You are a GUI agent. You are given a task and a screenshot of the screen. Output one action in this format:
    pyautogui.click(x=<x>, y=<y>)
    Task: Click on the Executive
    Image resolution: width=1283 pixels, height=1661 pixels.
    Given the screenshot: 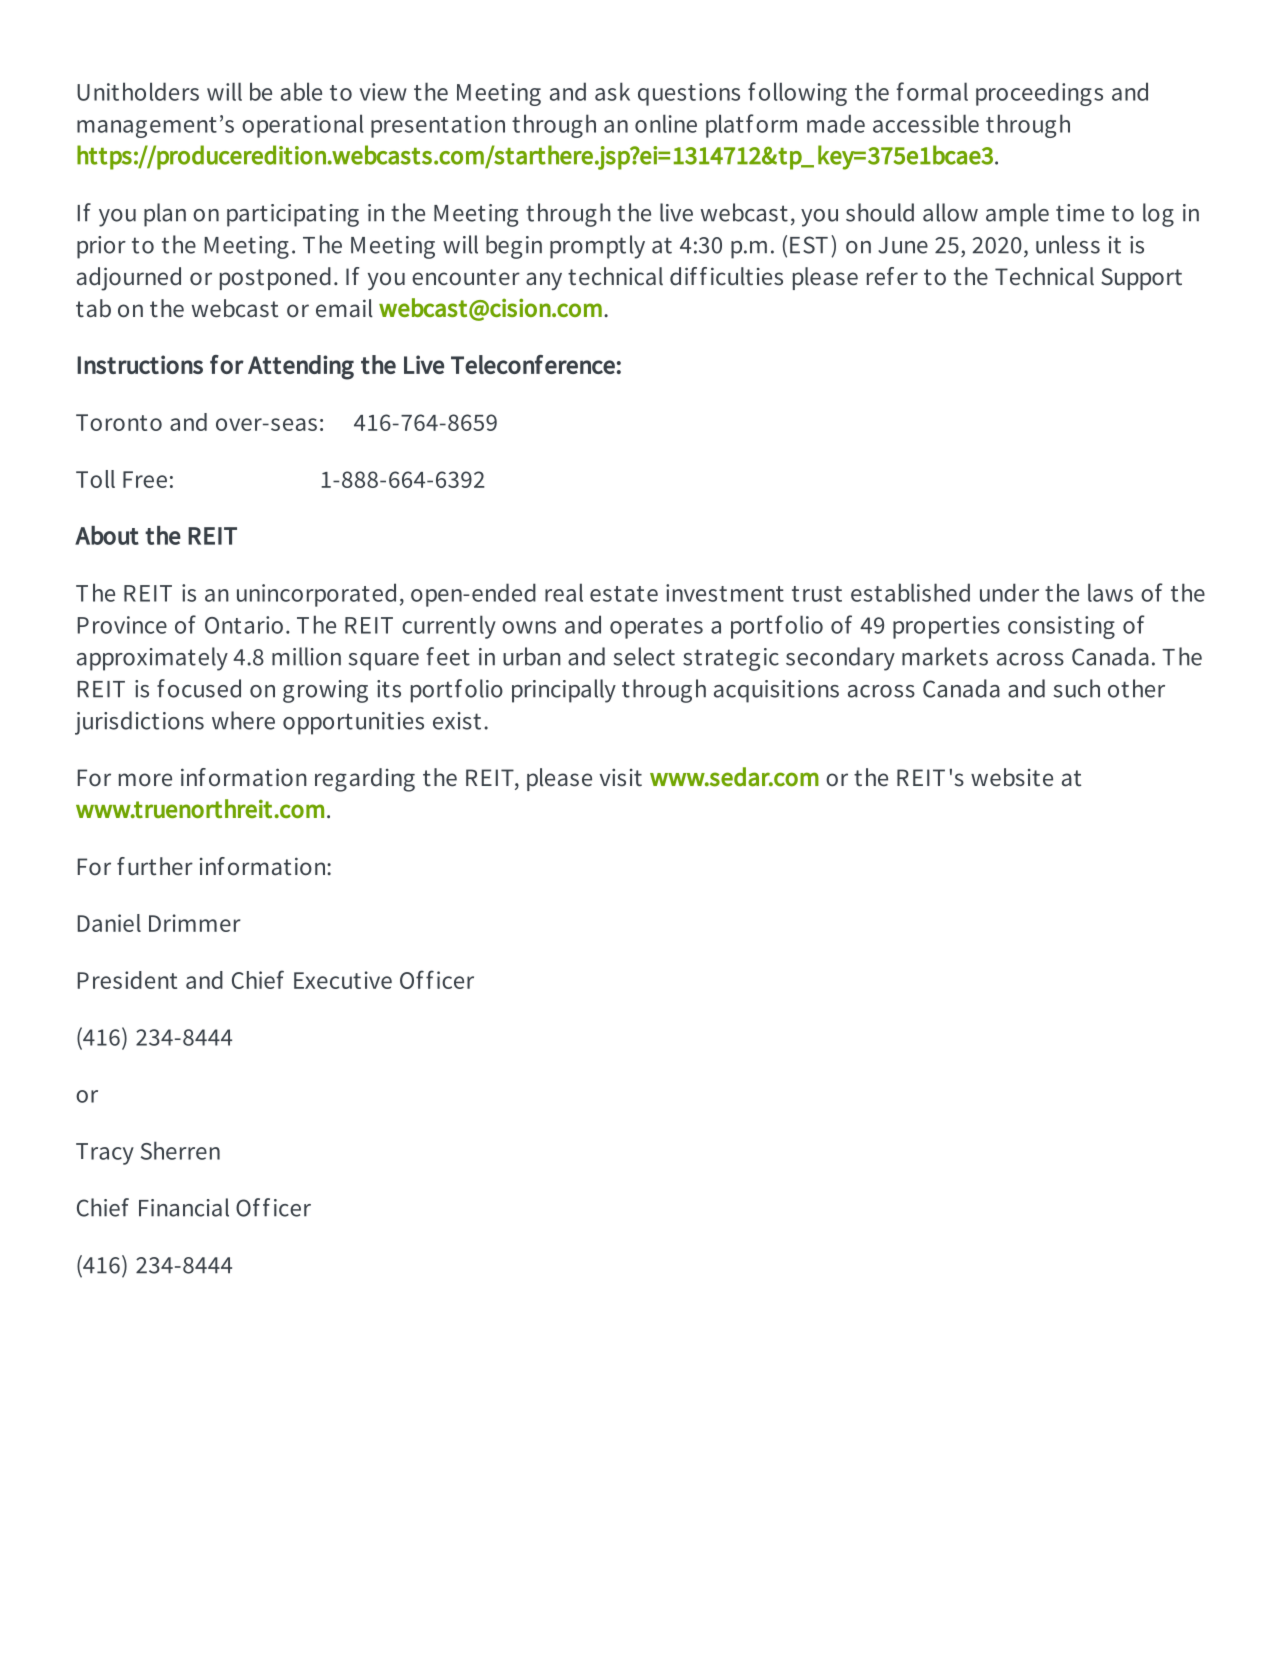 What is the action you would take?
    pyautogui.click(x=343, y=980)
